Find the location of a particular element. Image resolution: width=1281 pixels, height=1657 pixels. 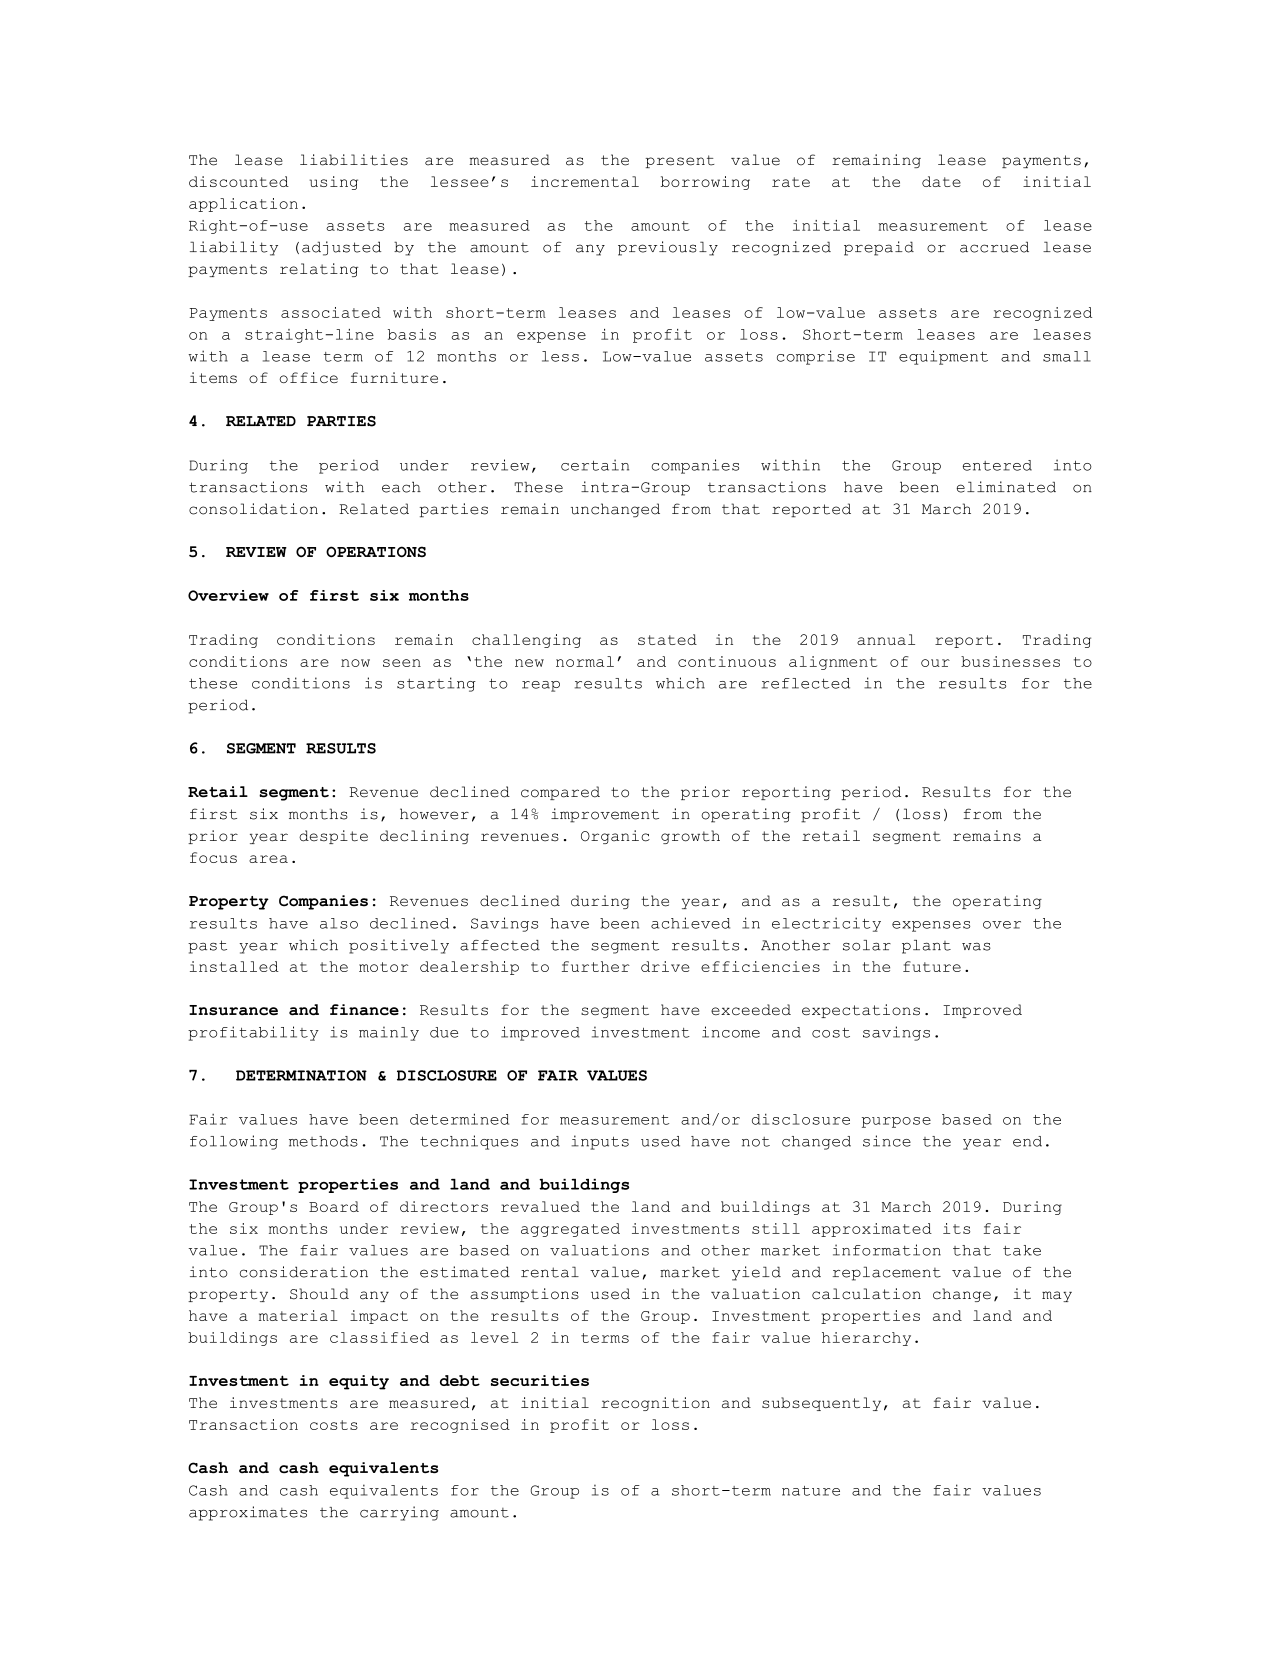

certain is located at coordinates (595, 465).
